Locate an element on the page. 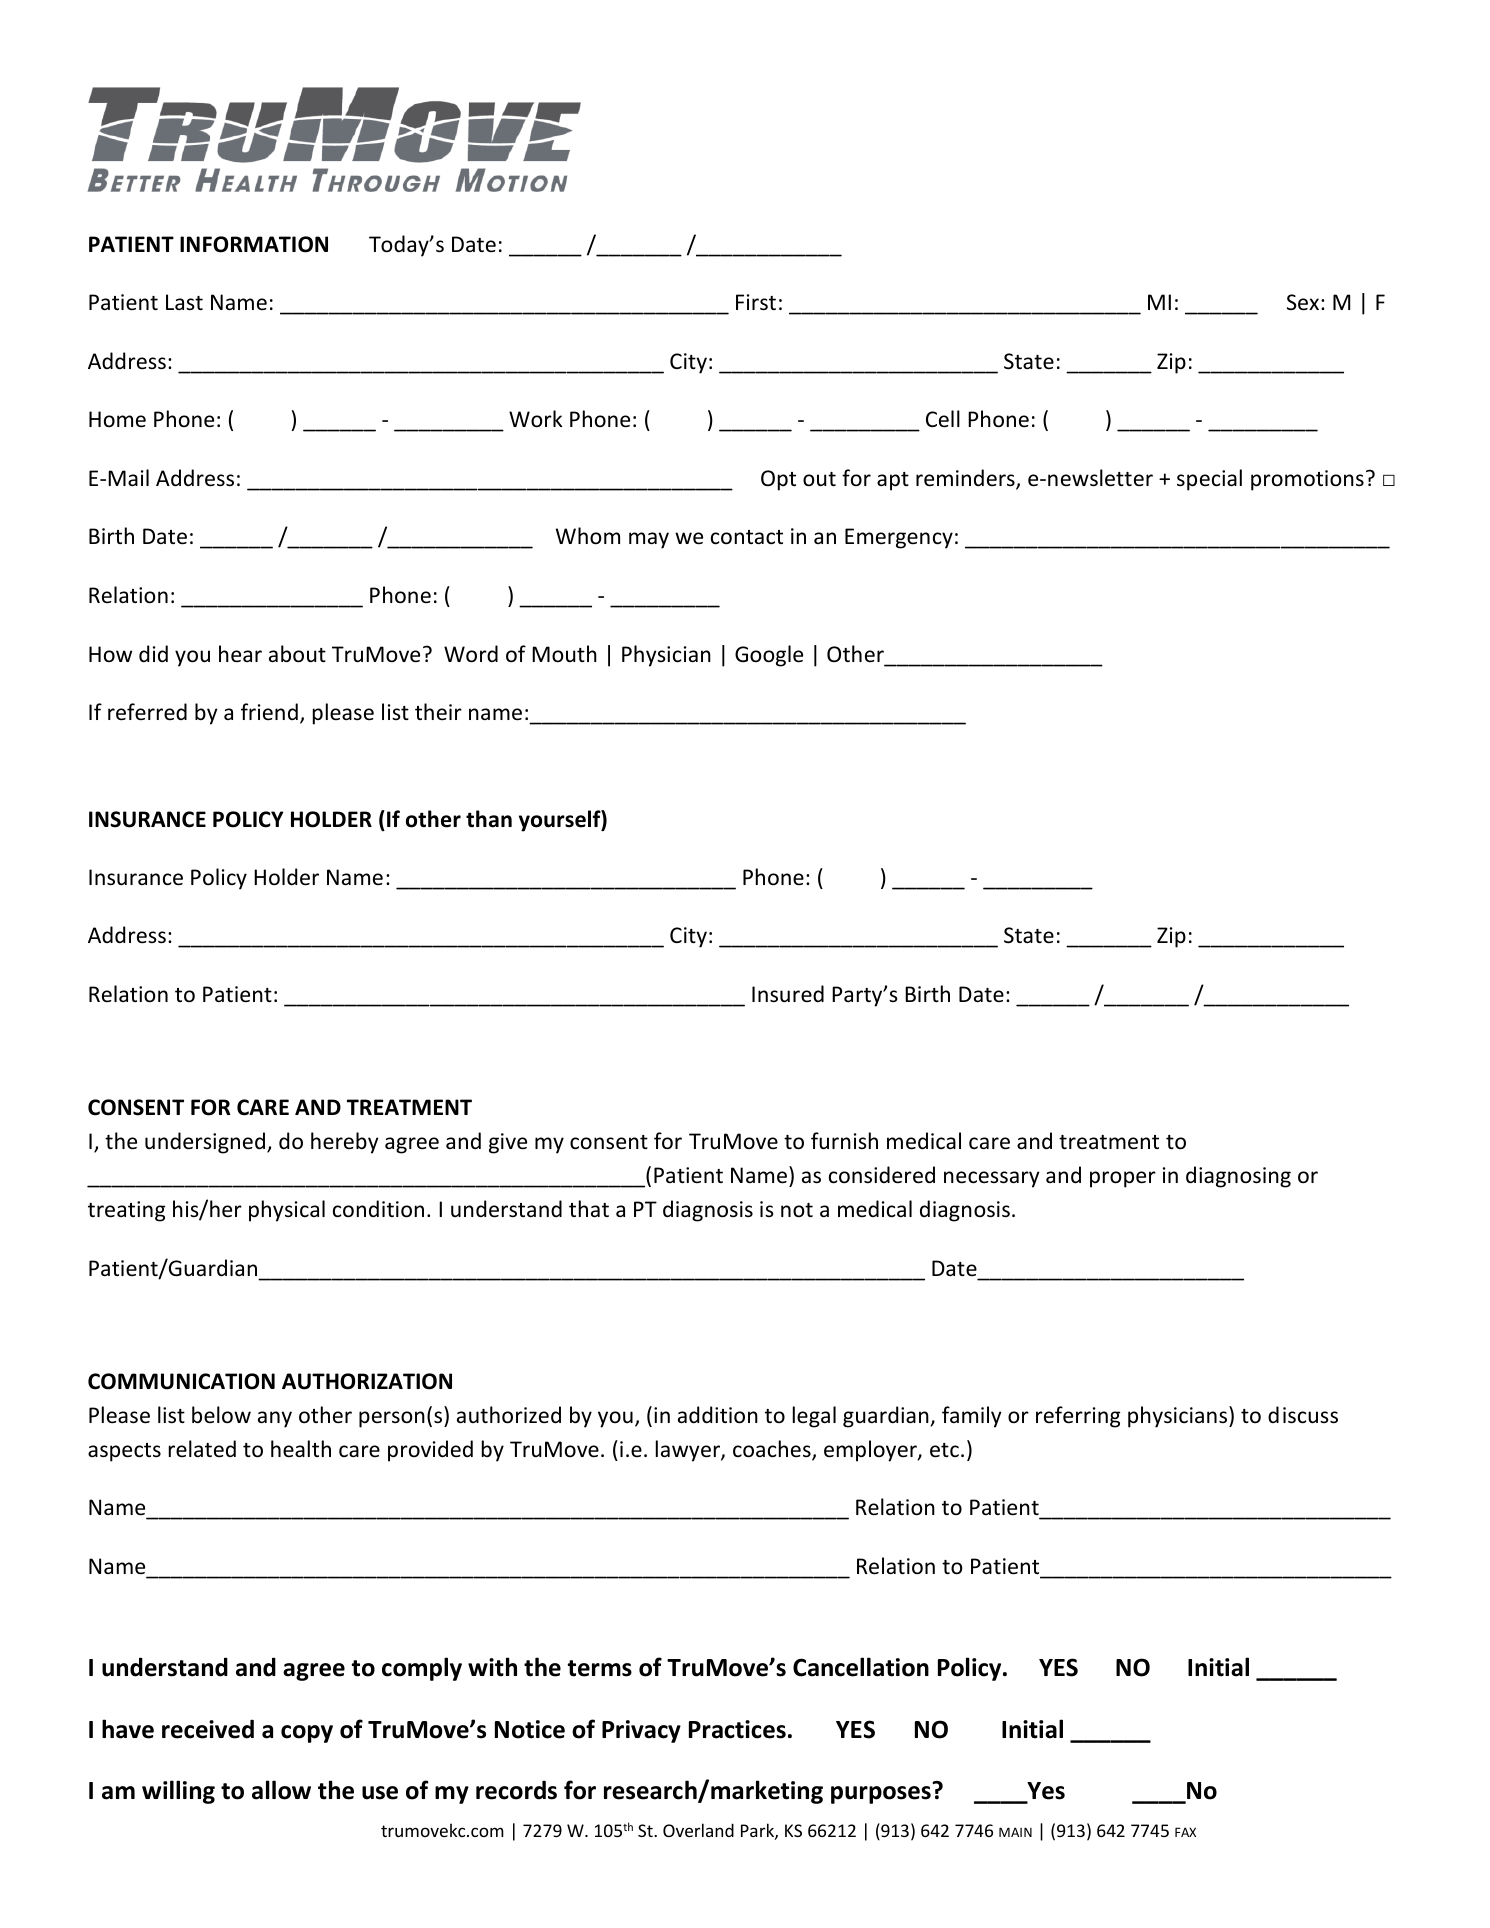  hear is located at coordinates (240, 654).
